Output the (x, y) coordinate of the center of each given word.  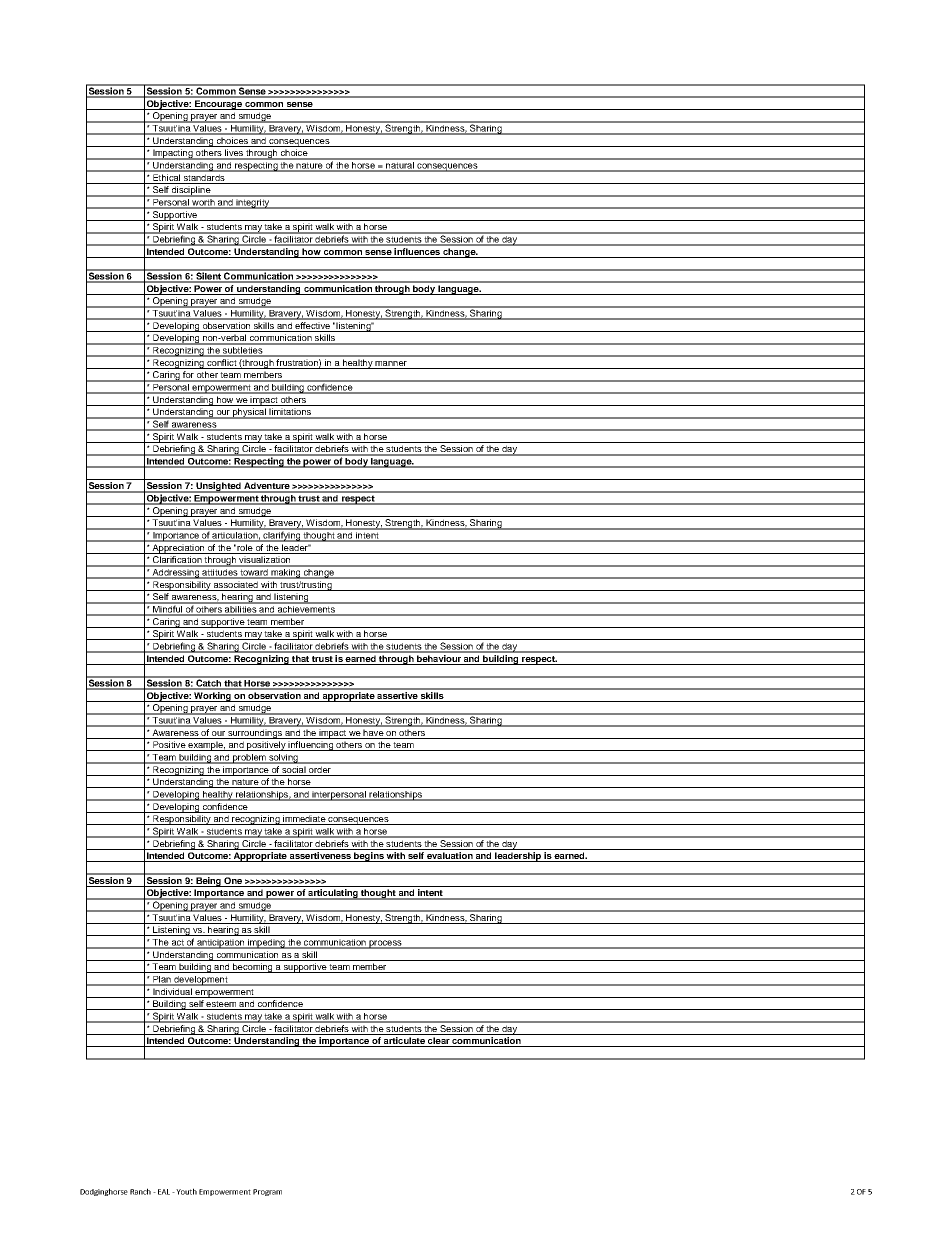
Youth (186, 1191)
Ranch (140, 1191)
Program (267, 1192)
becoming (253, 968)
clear (438, 1042)
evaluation (450, 857)
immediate (304, 820)
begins (369, 857)
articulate (404, 1042)
